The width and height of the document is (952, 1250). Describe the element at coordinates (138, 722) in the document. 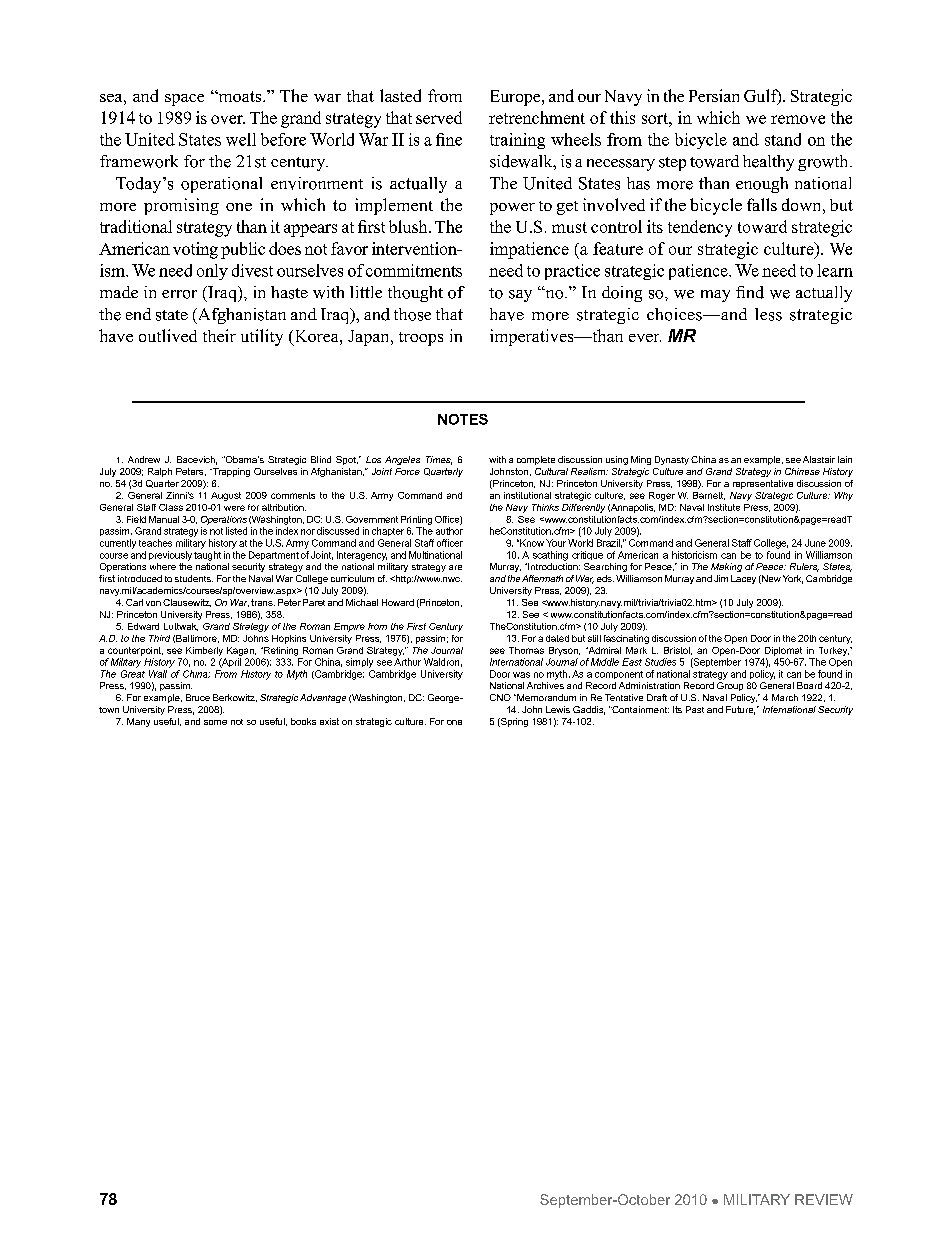

I see `Many` at that location.
